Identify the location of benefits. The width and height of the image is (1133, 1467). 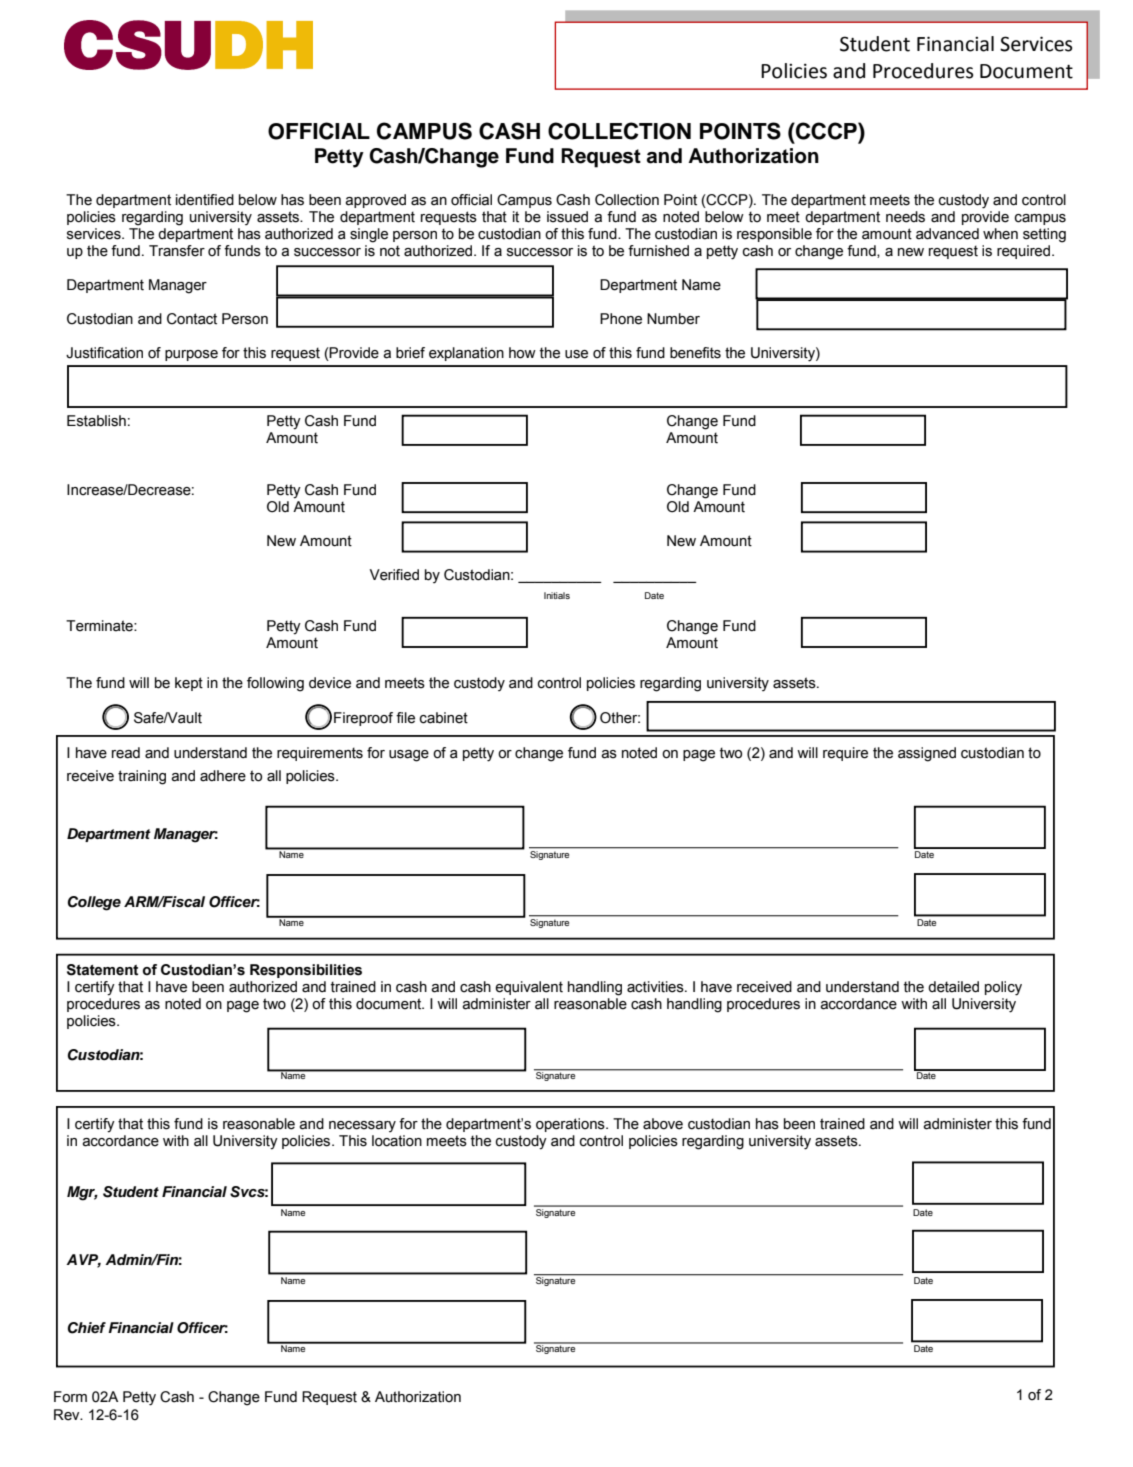
(695, 353).
